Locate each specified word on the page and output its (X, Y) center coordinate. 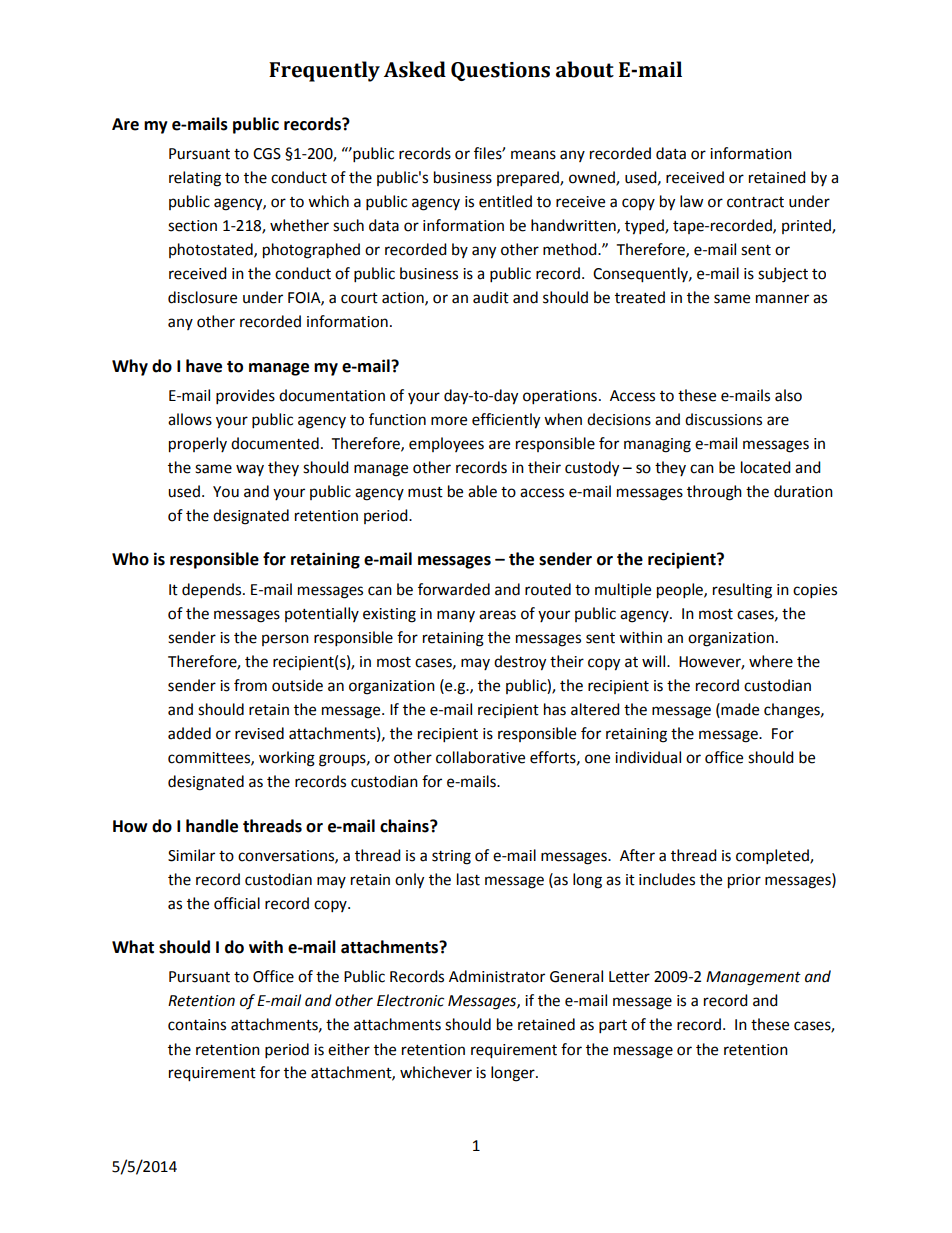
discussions (723, 419)
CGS (267, 154)
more (449, 421)
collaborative (480, 757)
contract (755, 202)
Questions (500, 71)
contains (197, 1025)
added (189, 733)
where (771, 661)
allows (190, 419)
